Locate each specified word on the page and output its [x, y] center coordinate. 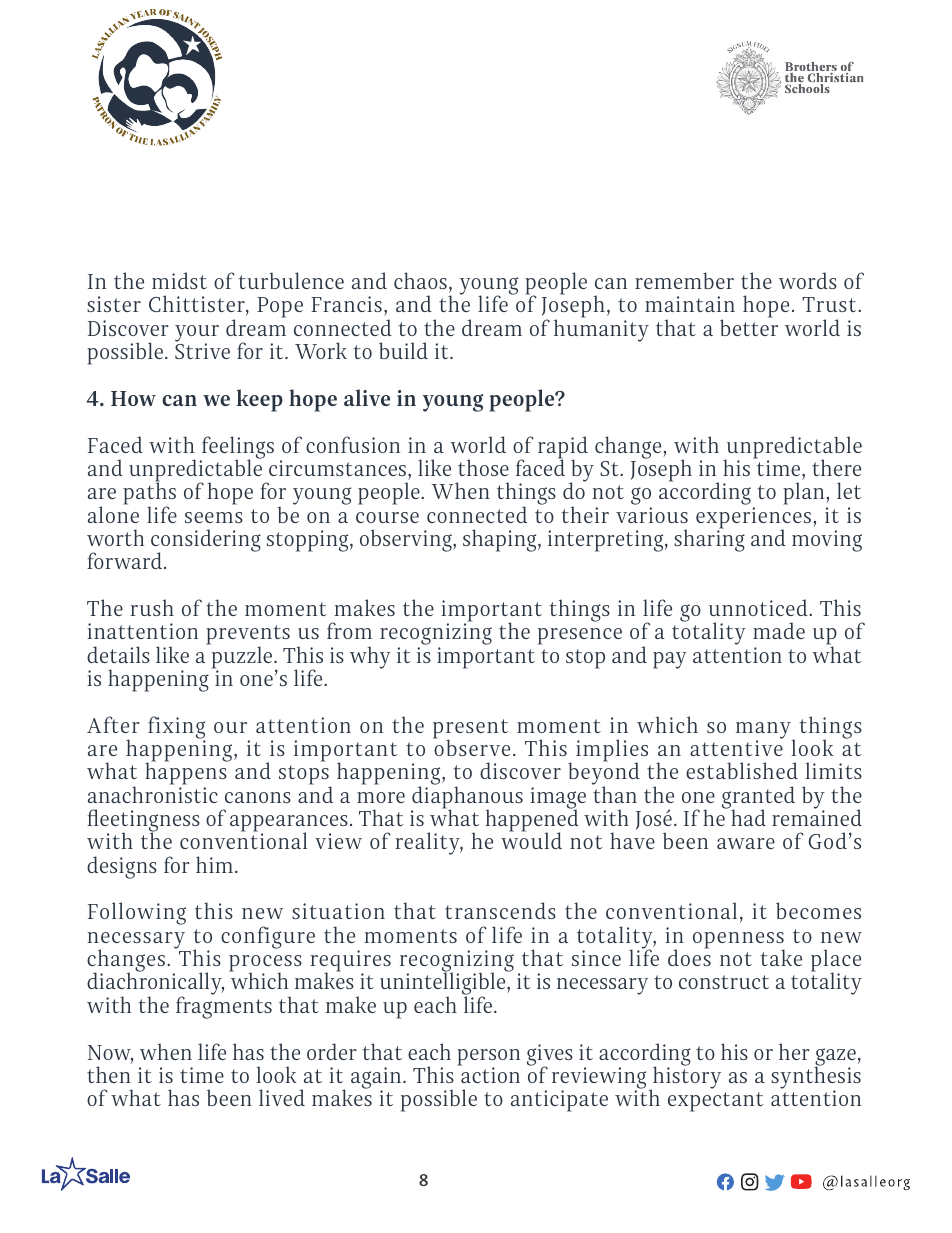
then [109, 1074]
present [470, 730]
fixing [176, 728]
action [489, 1074]
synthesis [816, 1077]
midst [179, 280]
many [764, 731]
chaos [420, 280]
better [749, 326]
